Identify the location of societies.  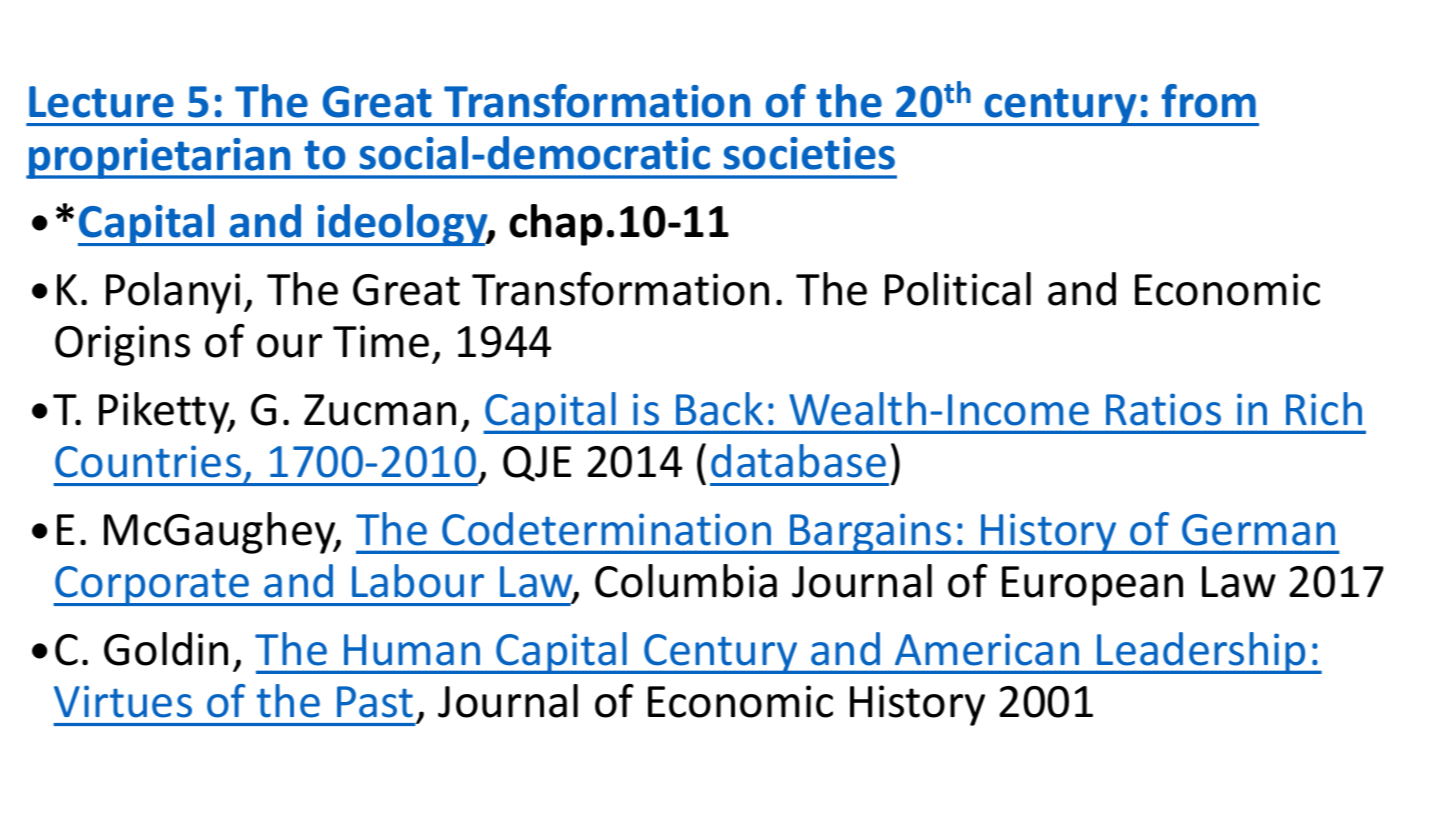
(809, 153).
